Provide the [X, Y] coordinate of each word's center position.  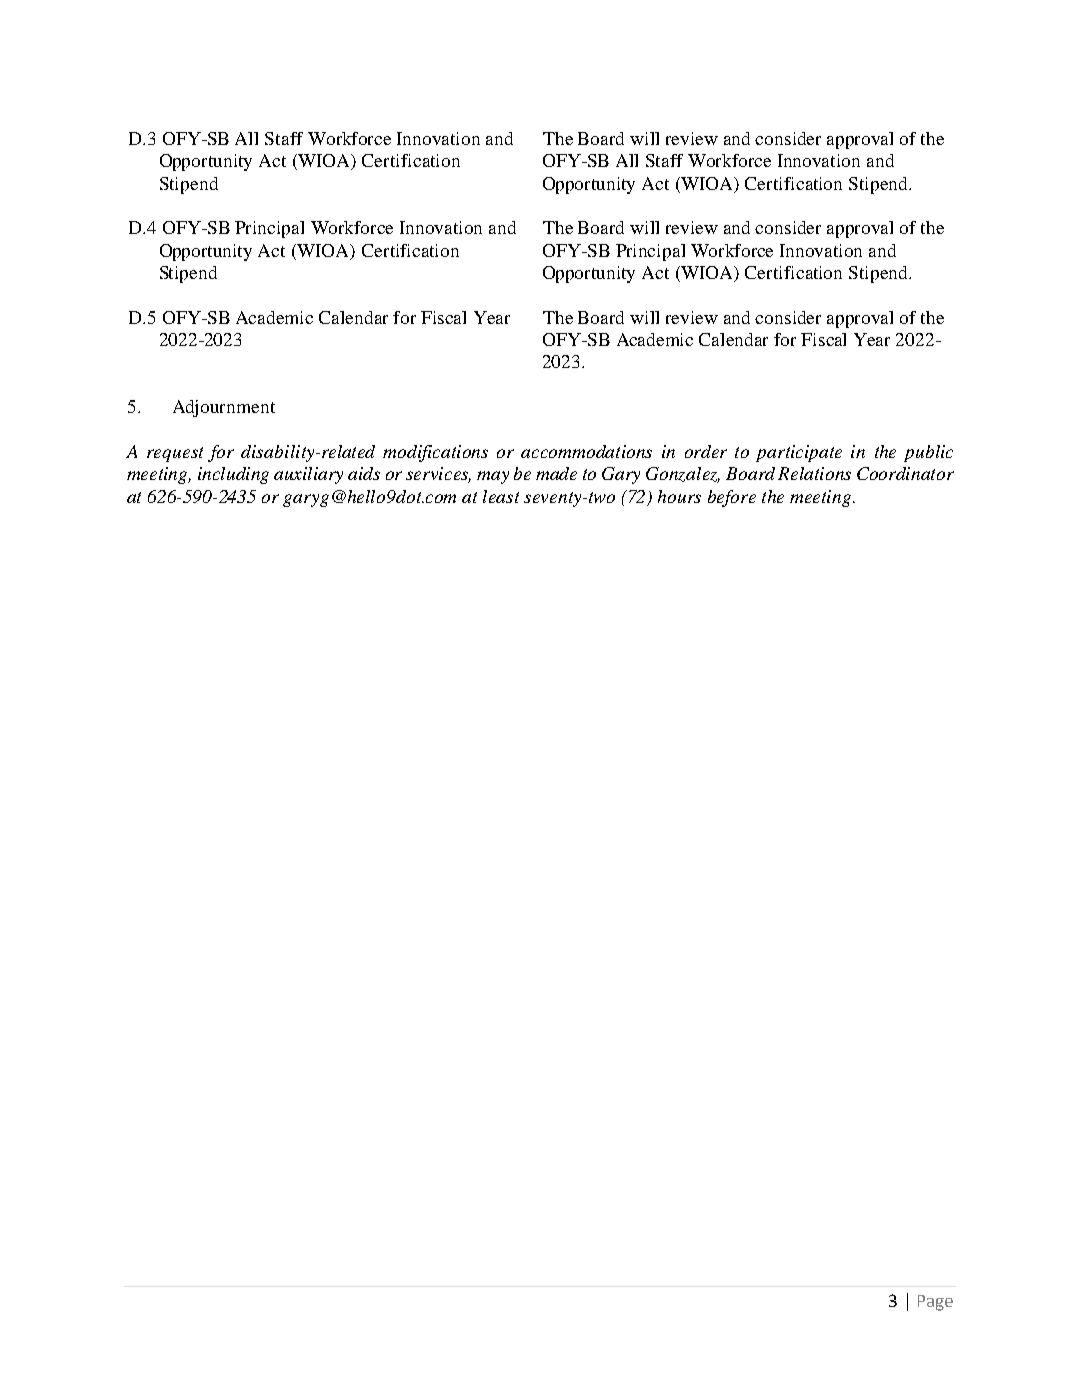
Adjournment [224, 408]
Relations [814, 473]
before [732, 498]
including [233, 475]
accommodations [586, 451]
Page [935, 1303]
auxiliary [308, 475]
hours [679, 496]
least [501, 496]
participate [799, 453]
